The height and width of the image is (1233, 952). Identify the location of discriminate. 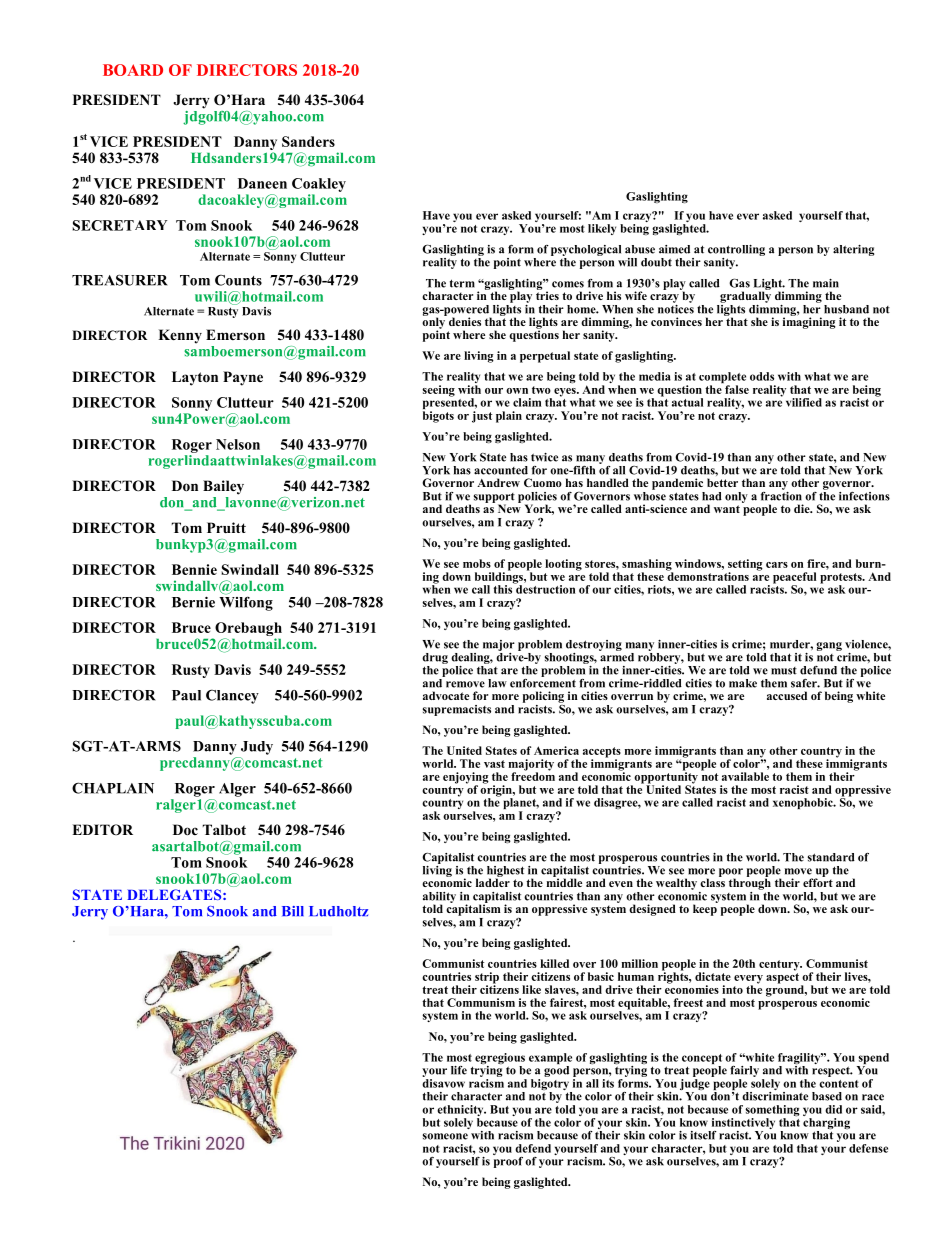
(775, 1095).
